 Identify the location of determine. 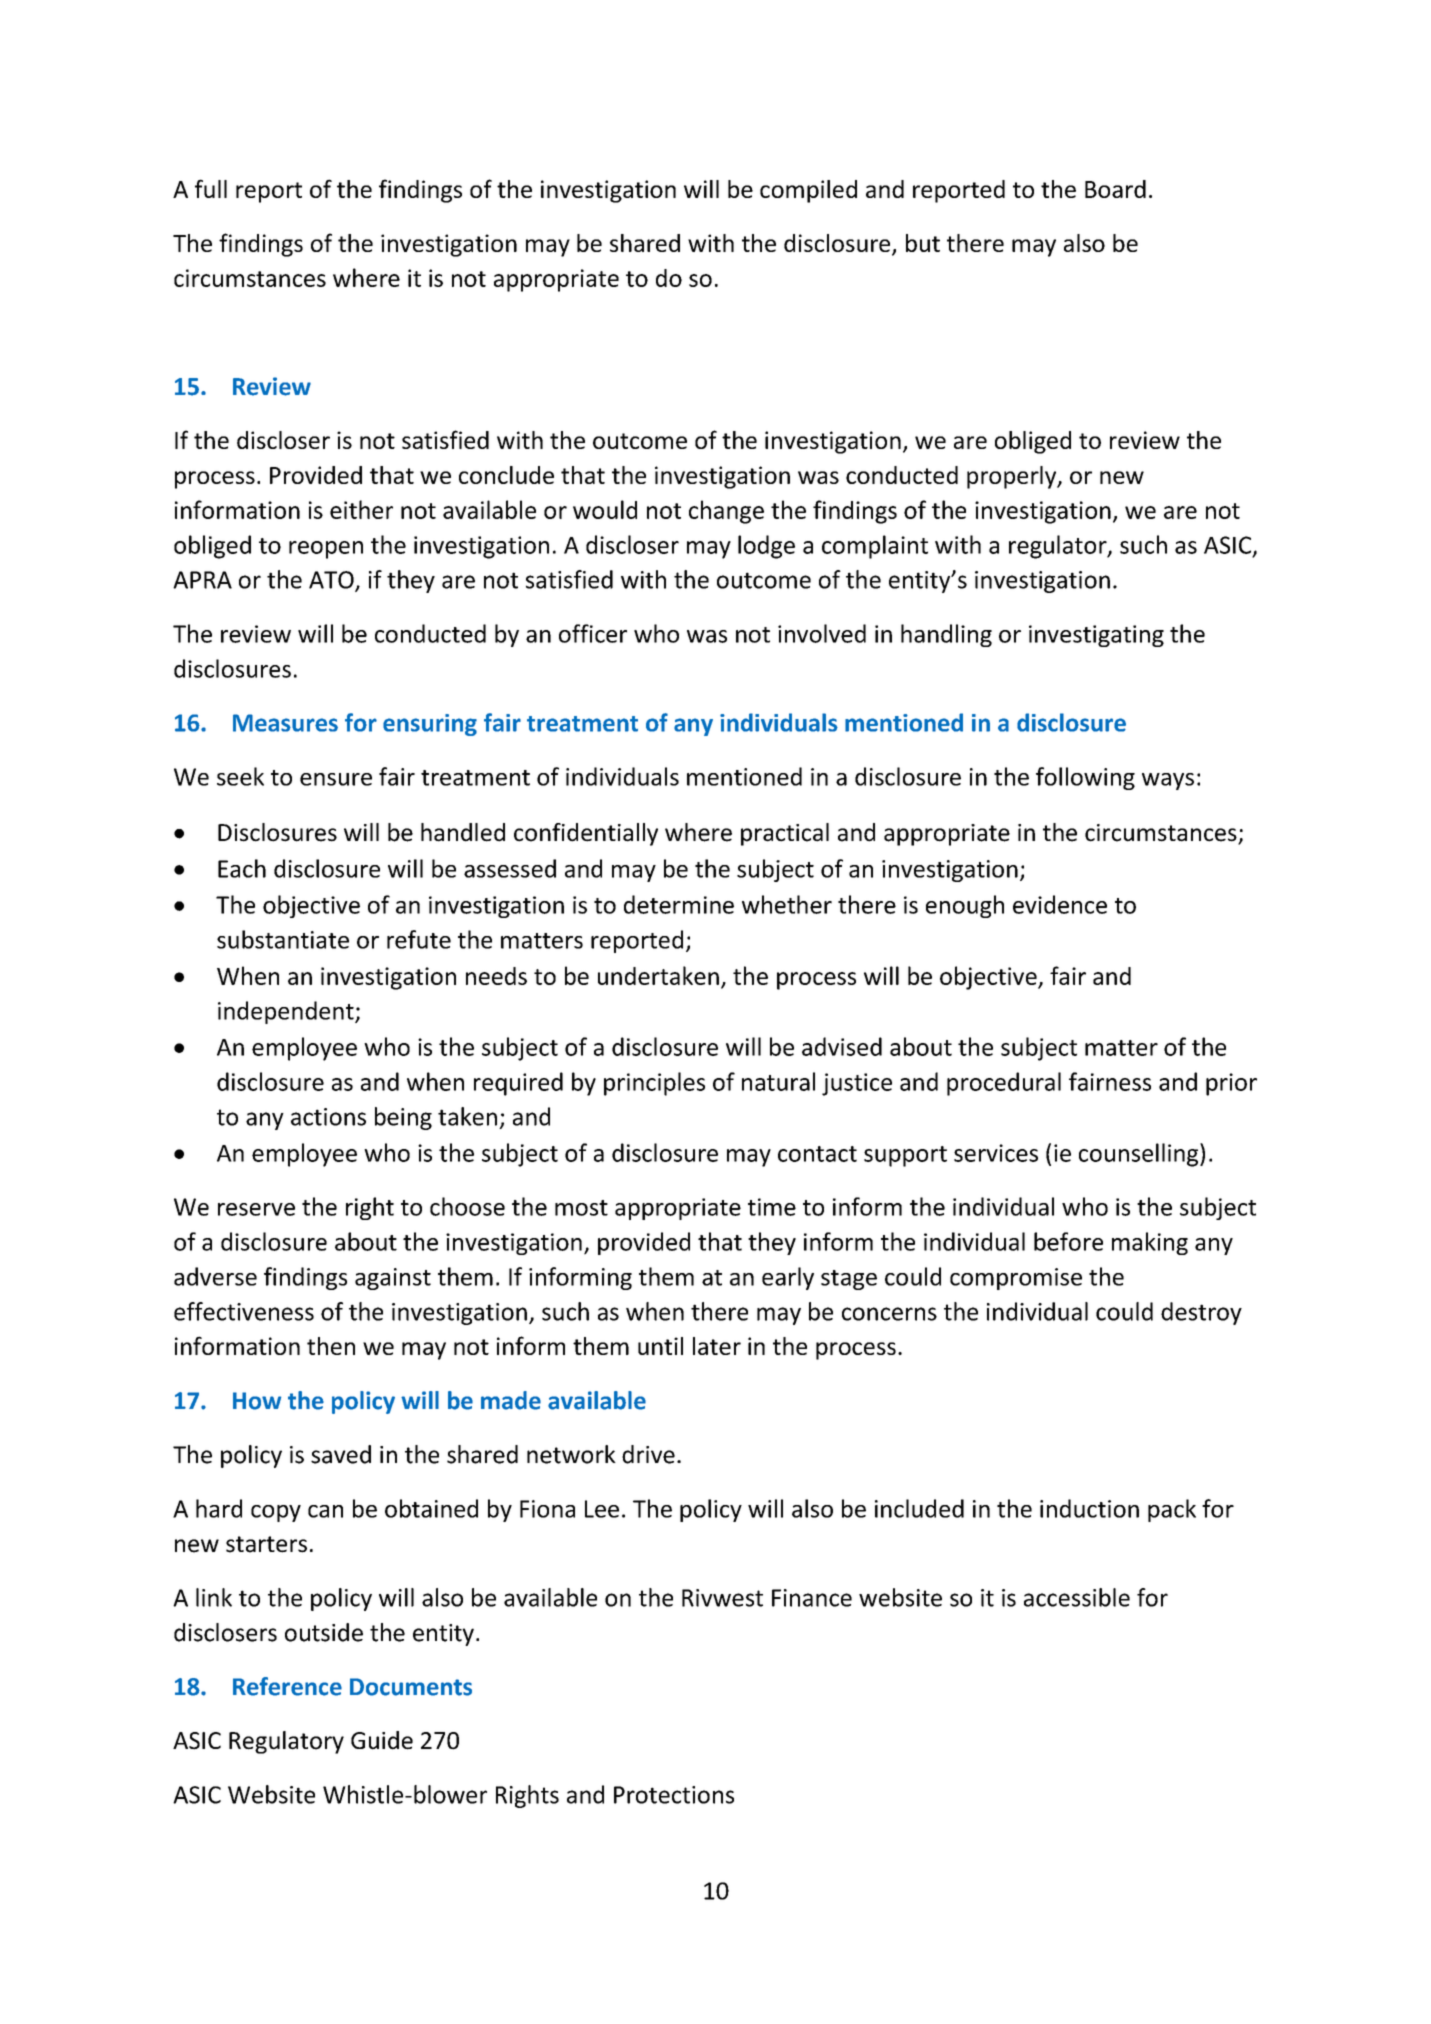
(679, 904).
